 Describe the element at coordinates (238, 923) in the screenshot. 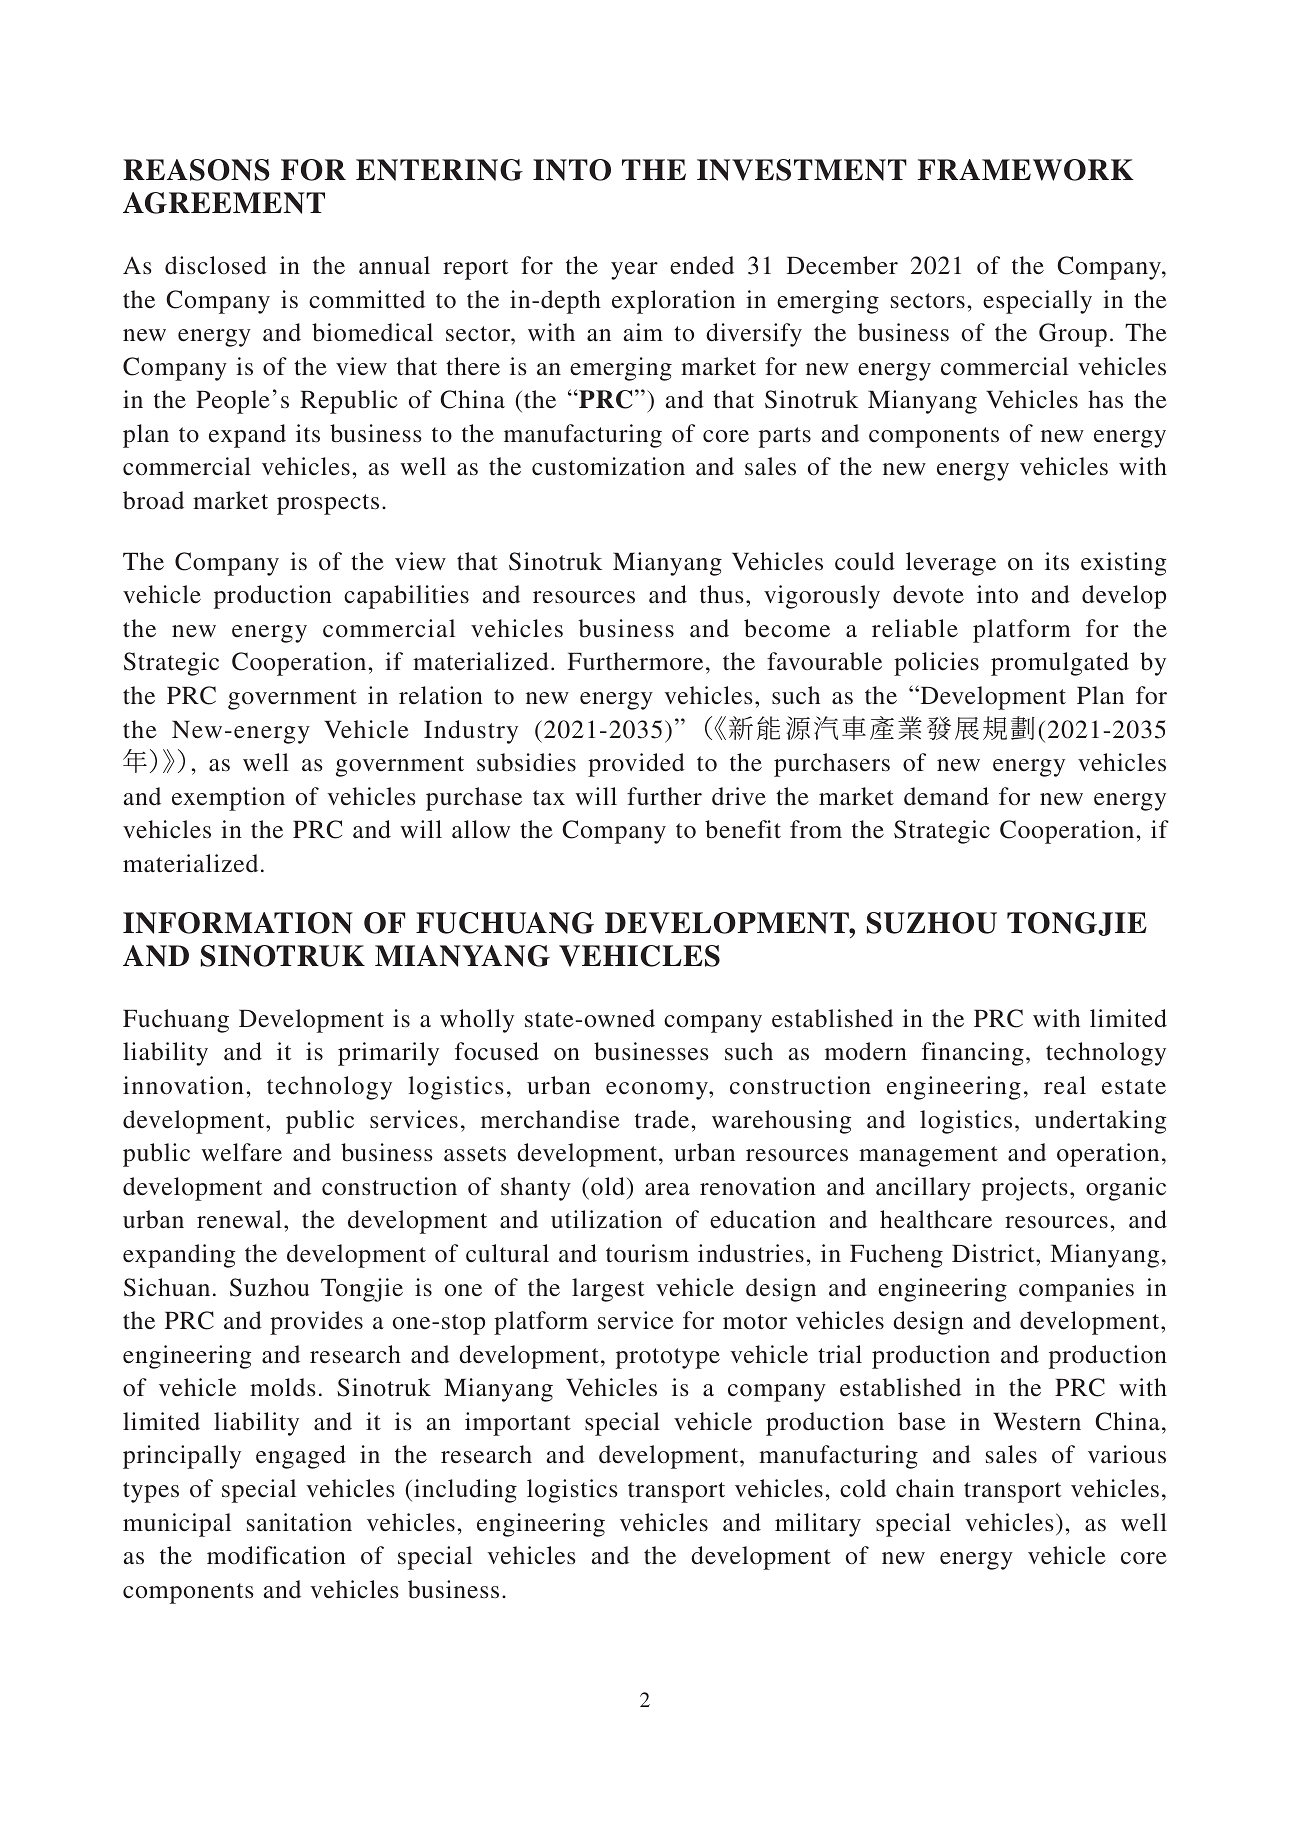

I see `INFORMATION` at that location.
